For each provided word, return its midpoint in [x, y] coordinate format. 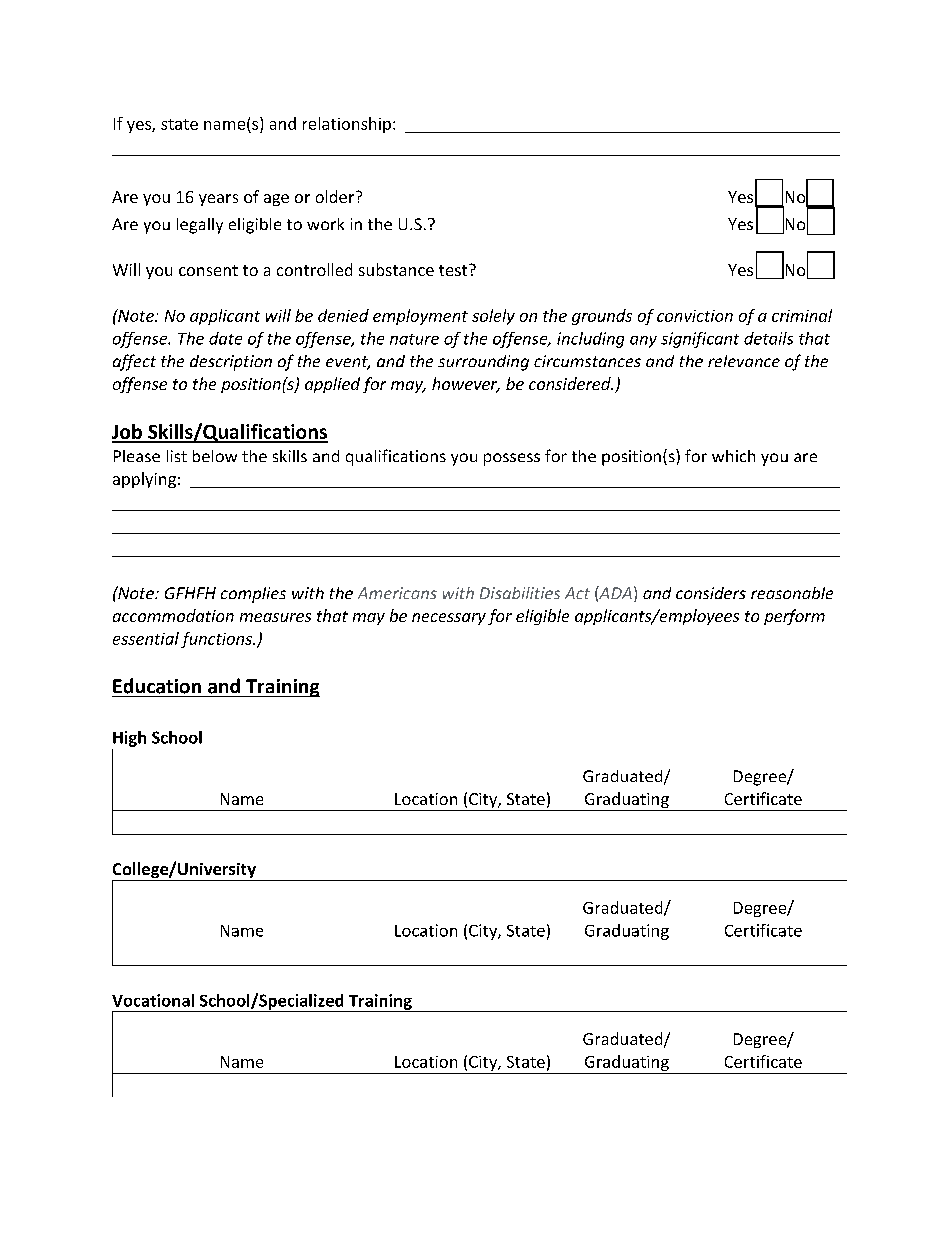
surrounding [483, 363]
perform [794, 617]
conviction [695, 316]
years [218, 200]
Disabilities [520, 593]
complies [253, 595]
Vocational [153, 1000]
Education [157, 686]
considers [711, 593]
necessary [449, 619]
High [129, 739]
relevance [744, 361]
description [231, 363]
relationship [347, 125]
